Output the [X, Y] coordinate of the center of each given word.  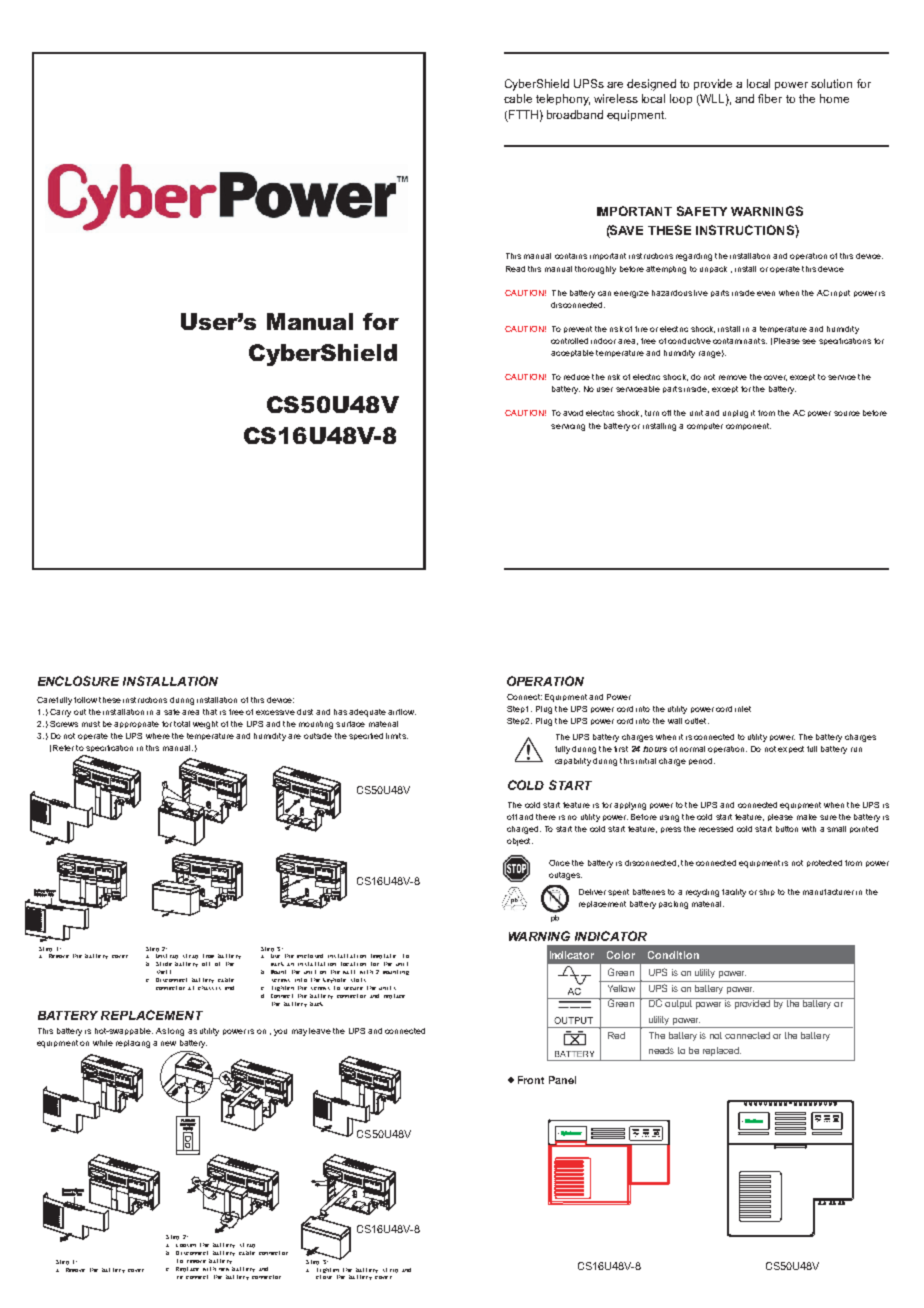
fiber [770, 98]
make [807, 817]
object [520, 842]
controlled [569, 341]
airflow [402, 712]
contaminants [740, 341]
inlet [743, 709]
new [168, 1043]
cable [518, 98]
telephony [563, 100]
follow [85, 700]
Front [531, 1080]
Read [515, 269]
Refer [63, 748]
